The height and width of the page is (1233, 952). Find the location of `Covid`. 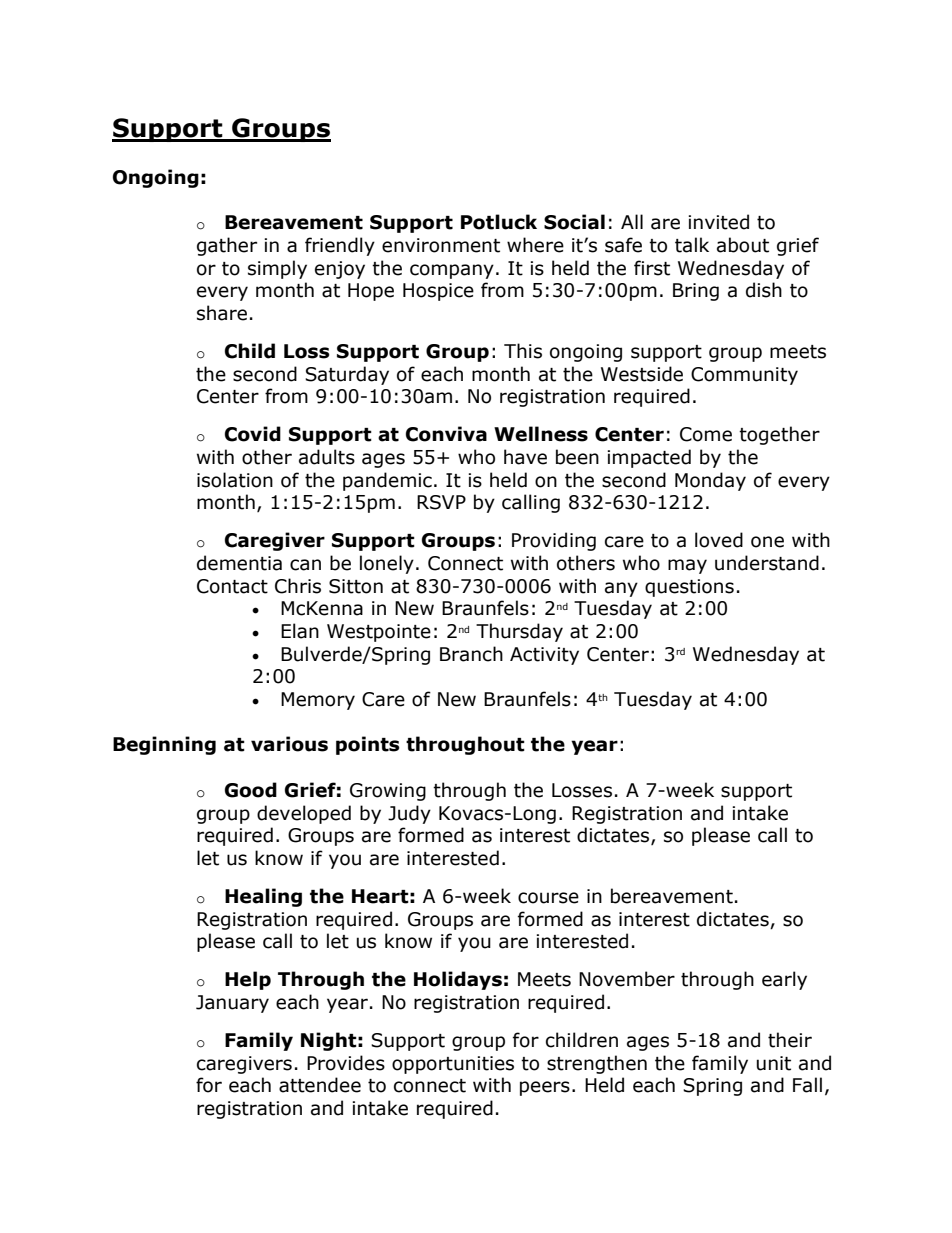

Covid is located at coordinates (253, 434).
